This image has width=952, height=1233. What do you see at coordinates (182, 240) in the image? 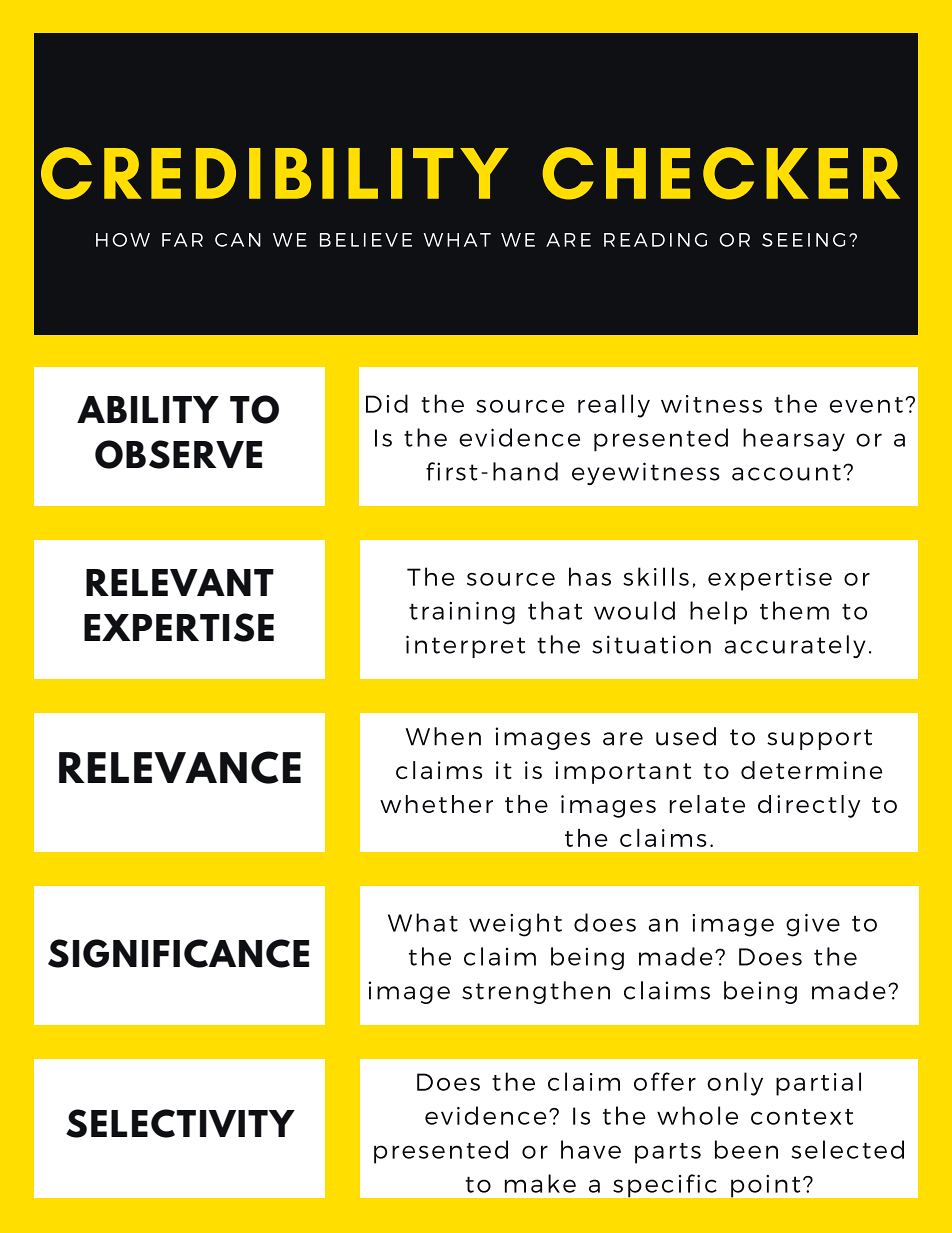
I see `FAR` at bounding box center [182, 240].
